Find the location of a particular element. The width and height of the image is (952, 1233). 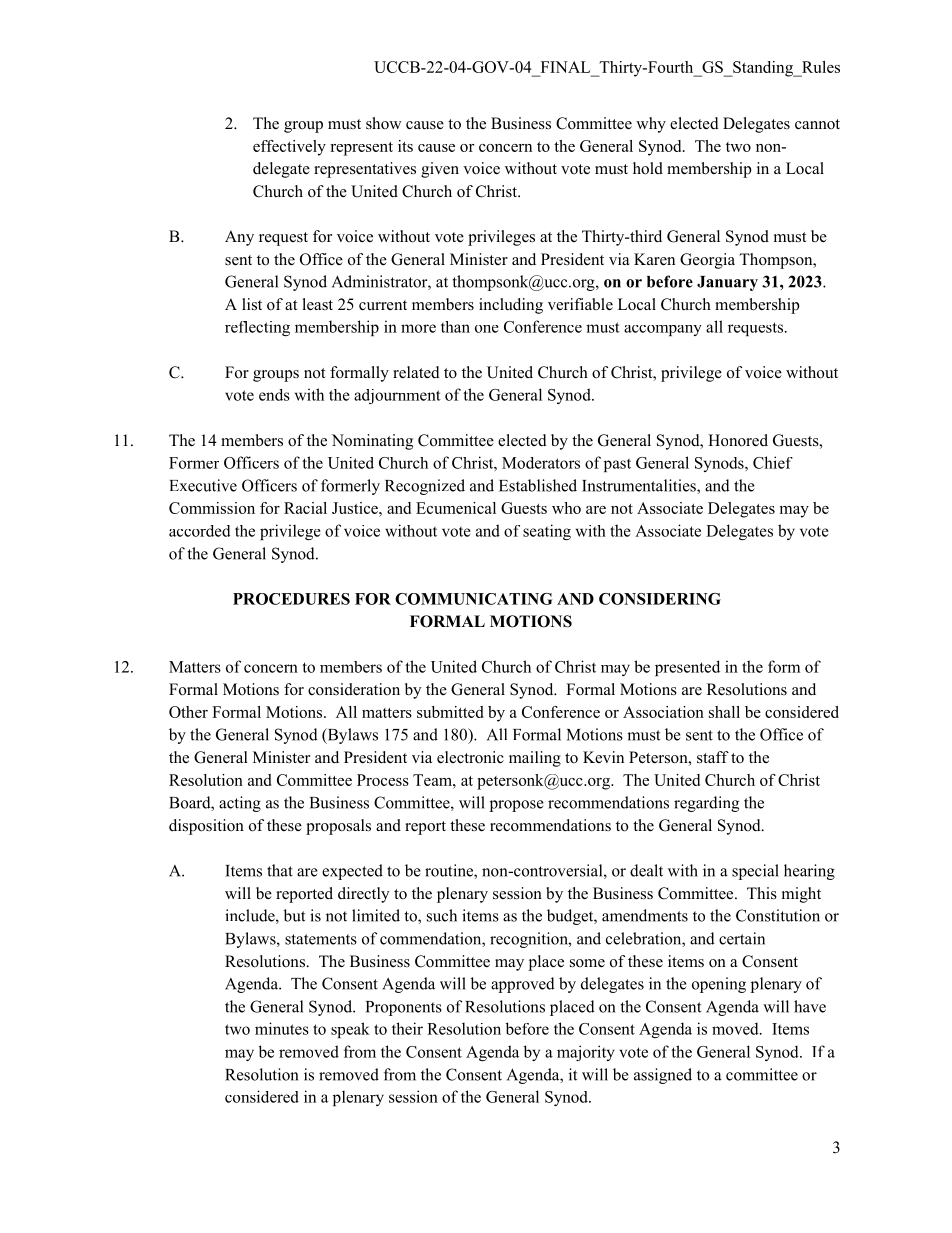

ends is located at coordinates (274, 395).
